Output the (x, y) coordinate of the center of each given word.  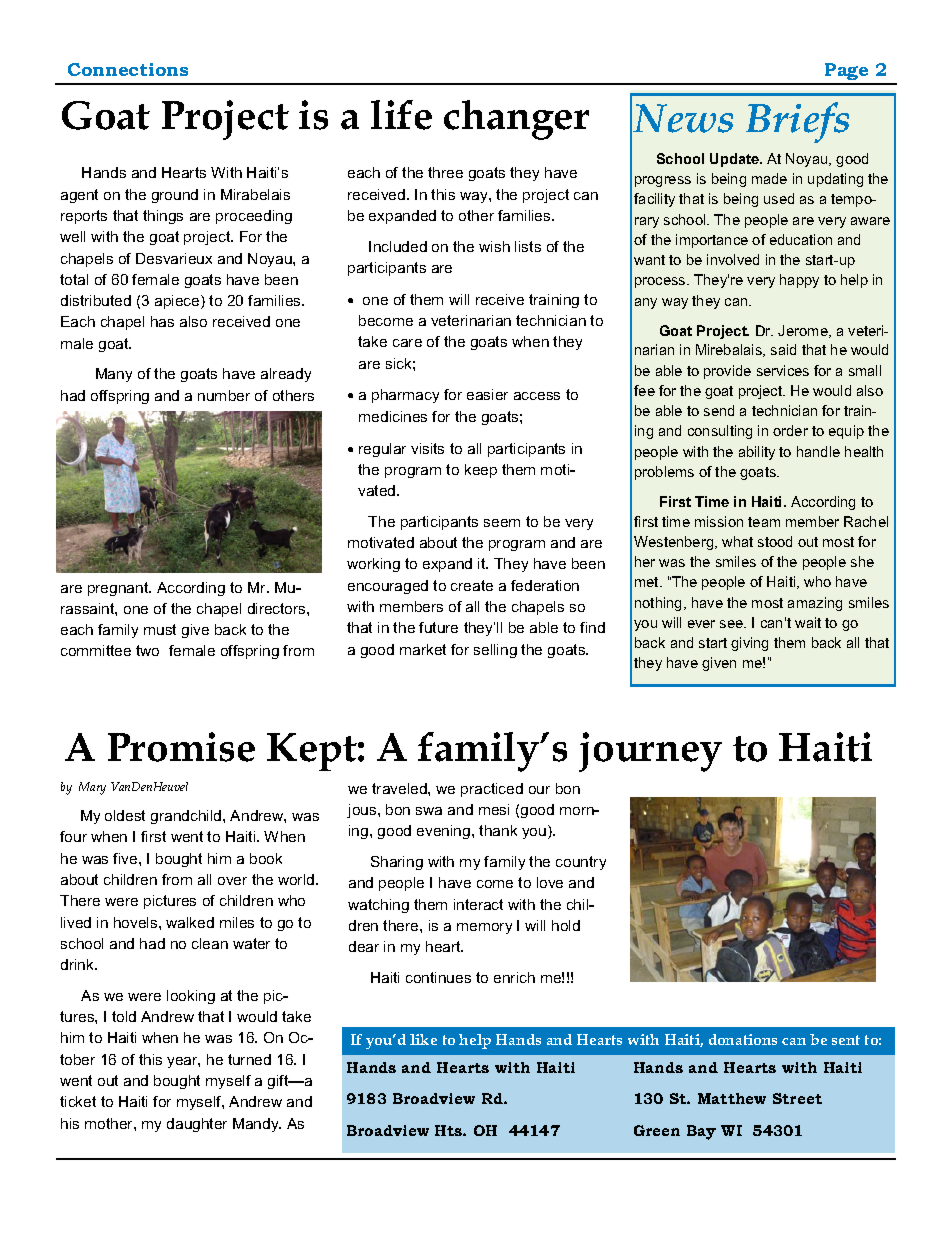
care (407, 343)
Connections (128, 69)
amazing (815, 604)
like (423, 1039)
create (472, 585)
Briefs (797, 122)
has (162, 321)
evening (445, 832)
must (160, 629)
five (126, 858)
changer (516, 120)
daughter (197, 1125)
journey (650, 752)
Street (797, 1098)
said (783, 349)
